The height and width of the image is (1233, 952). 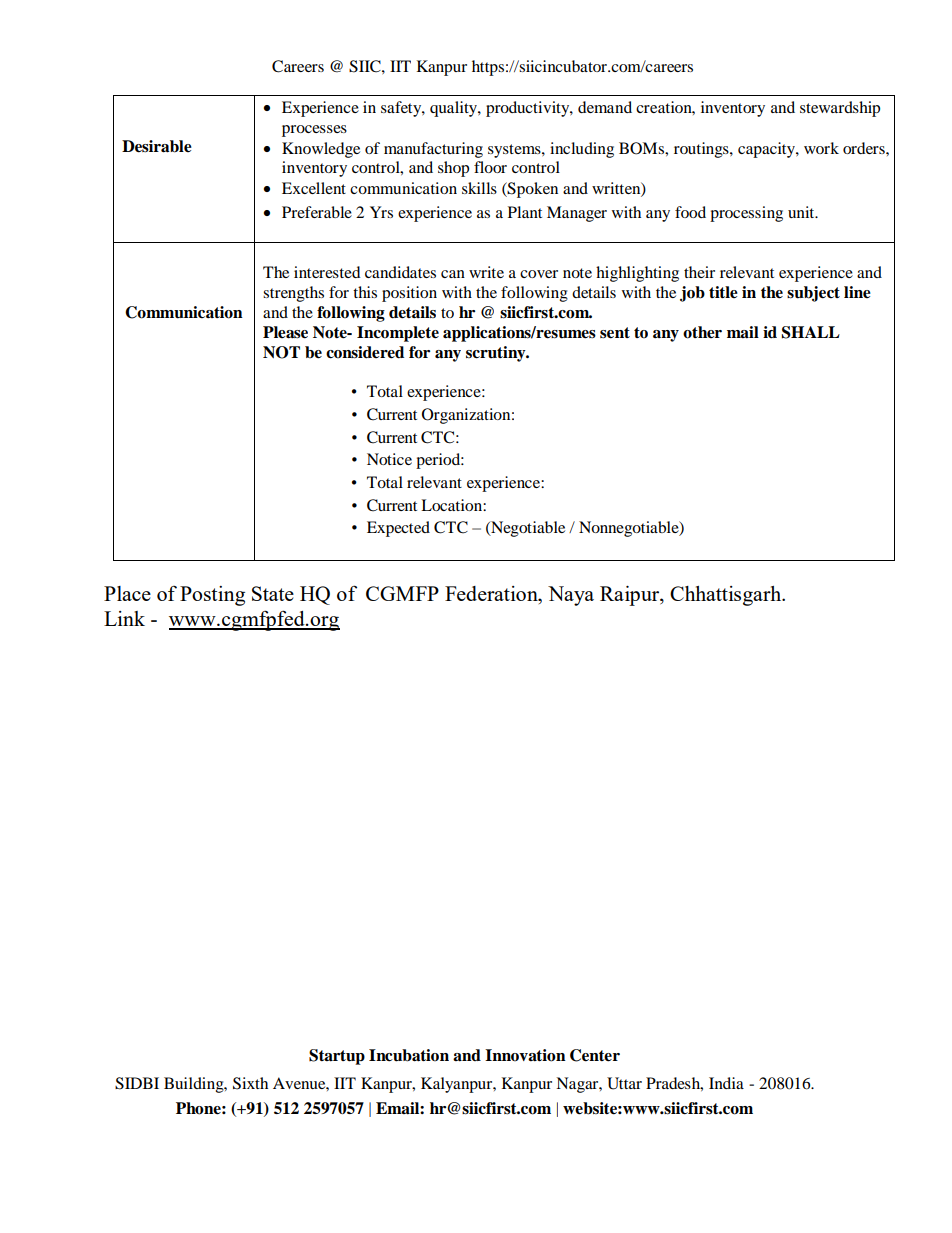 What do you see at coordinates (285, 332) in the image?
I see `Please` at bounding box center [285, 332].
